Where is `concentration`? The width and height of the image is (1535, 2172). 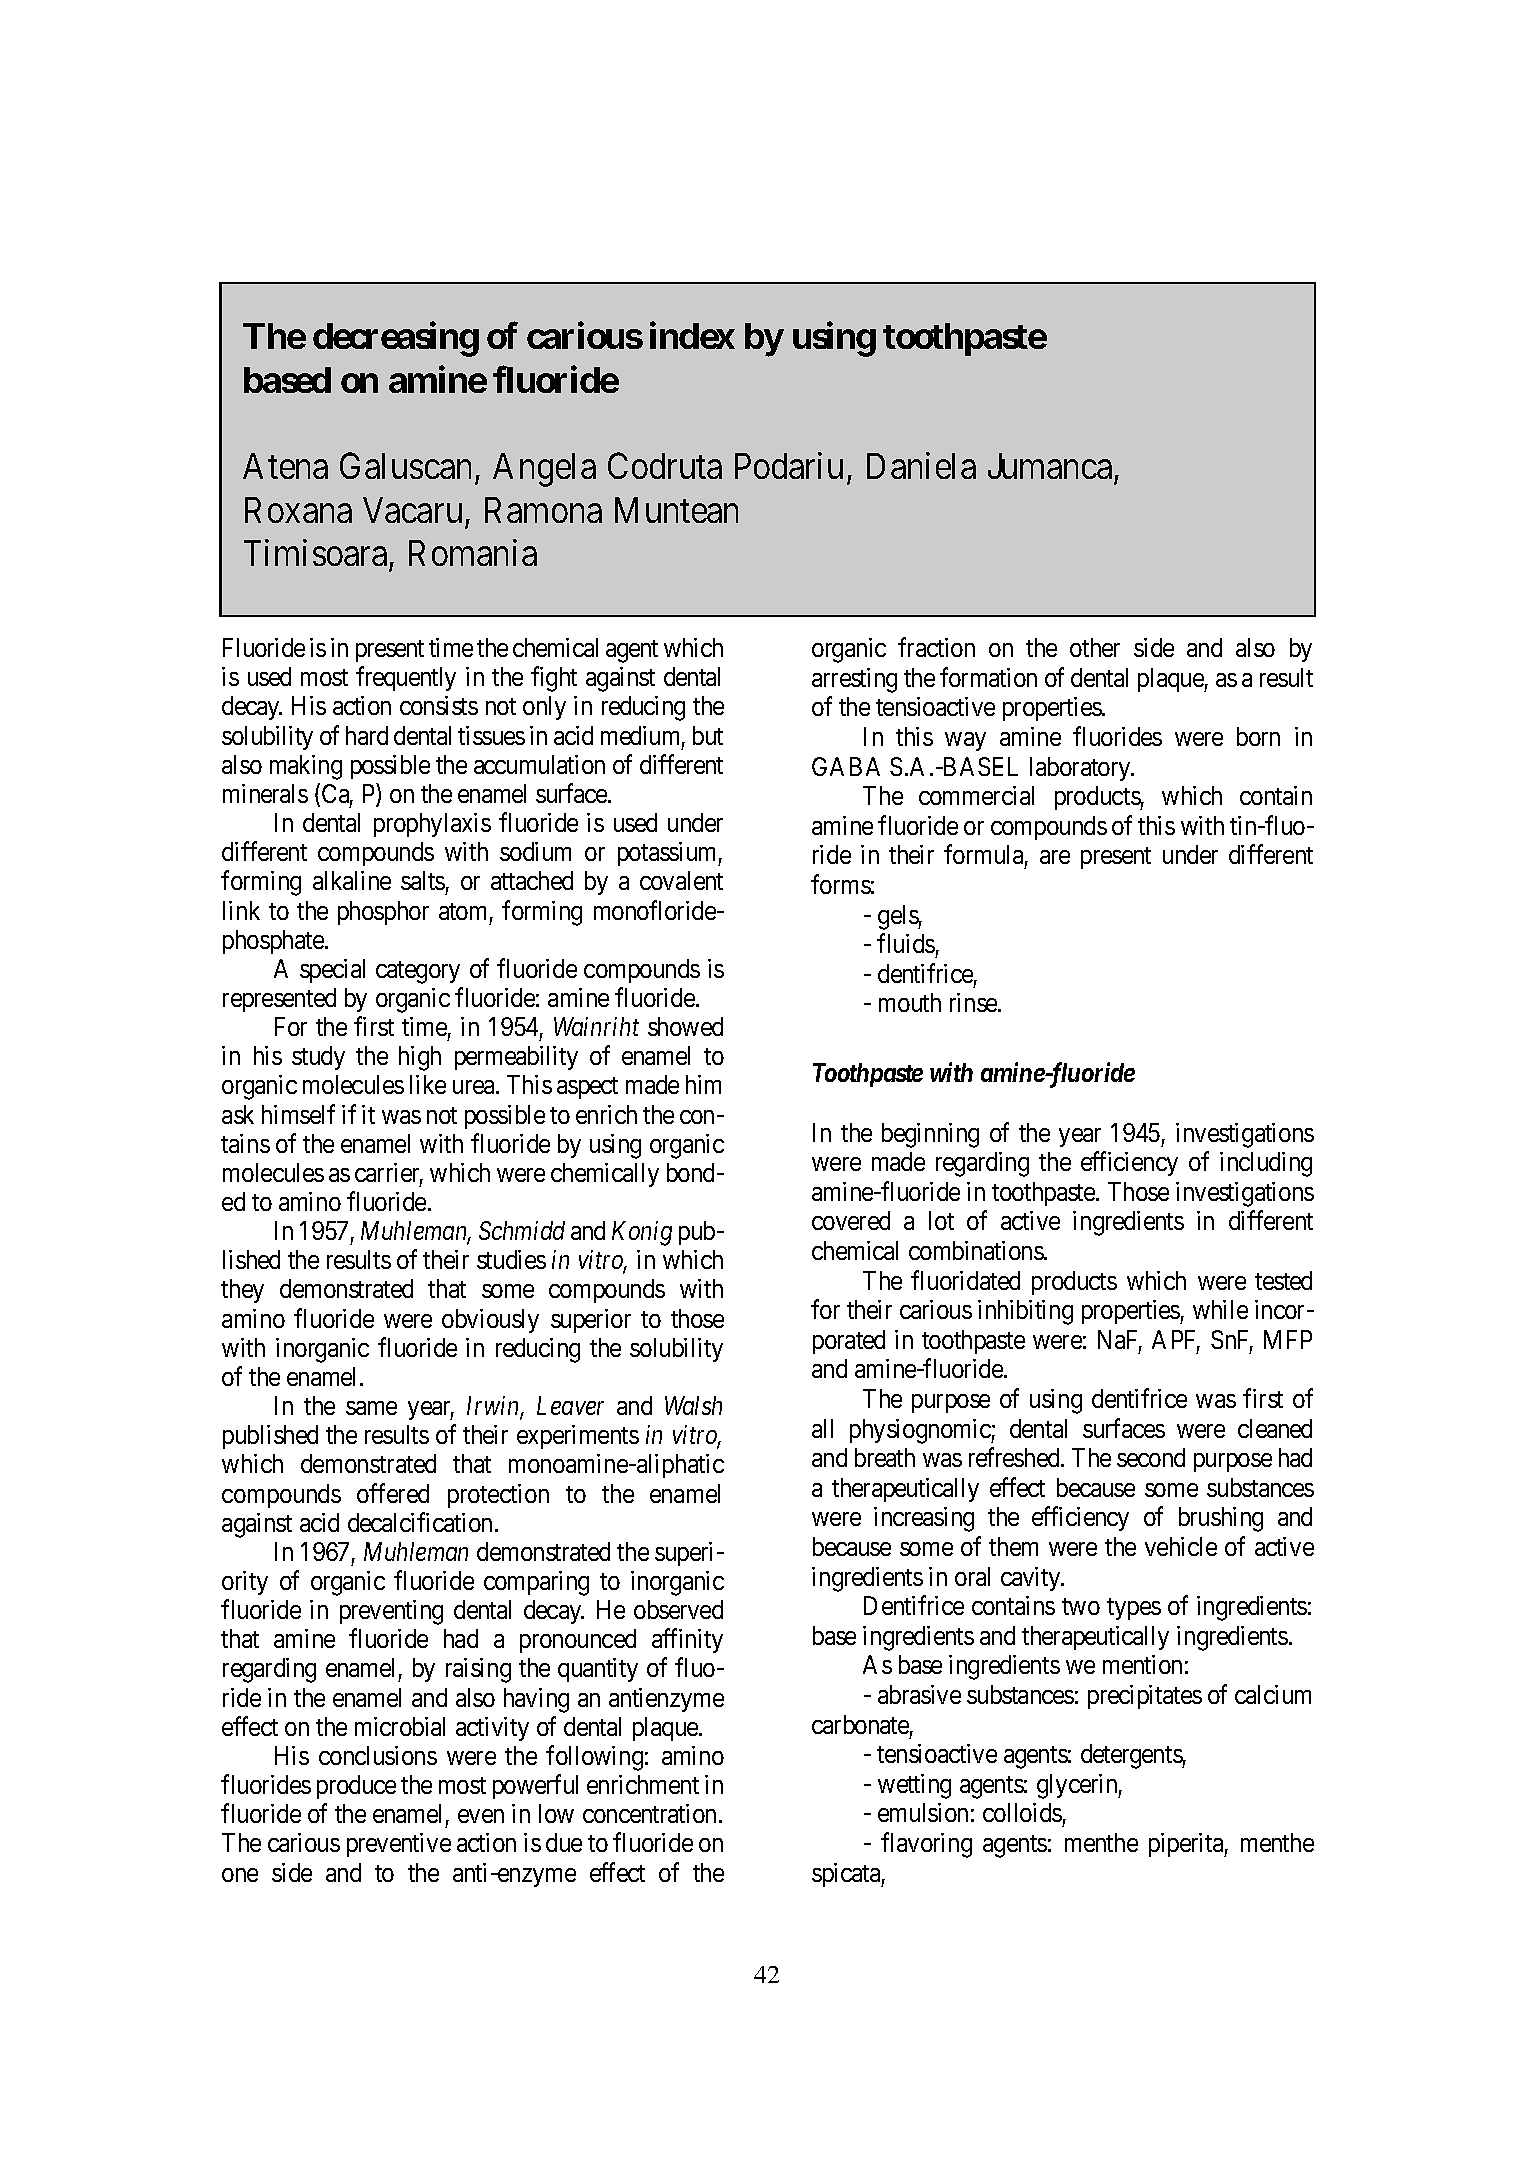 concentration is located at coordinates (651, 1813).
